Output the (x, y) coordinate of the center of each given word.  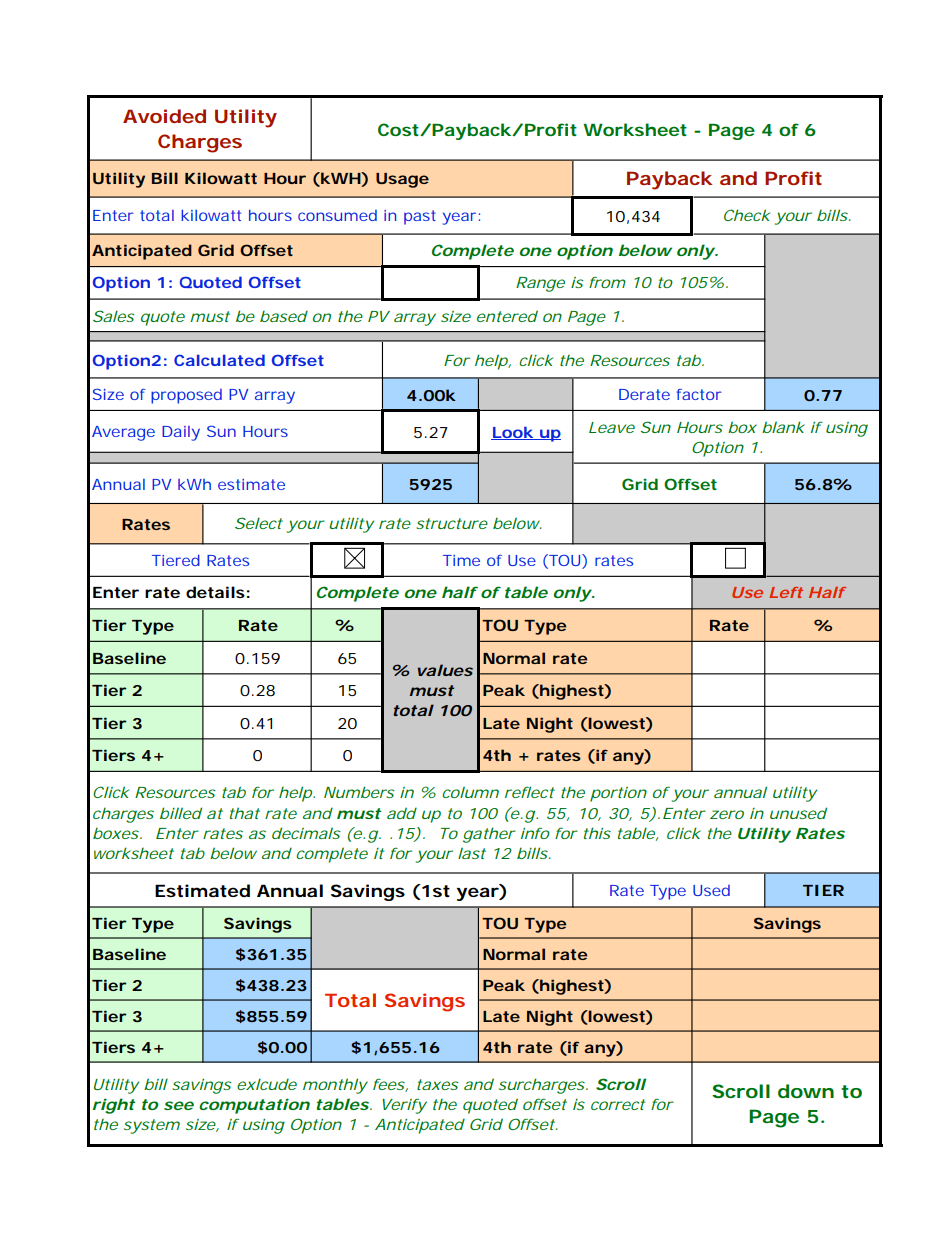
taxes (437, 1084)
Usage (402, 180)
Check (747, 215)
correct (618, 1104)
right (114, 1106)
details (215, 592)
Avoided (164, 116)
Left (786, 592)
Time (461, 560)
